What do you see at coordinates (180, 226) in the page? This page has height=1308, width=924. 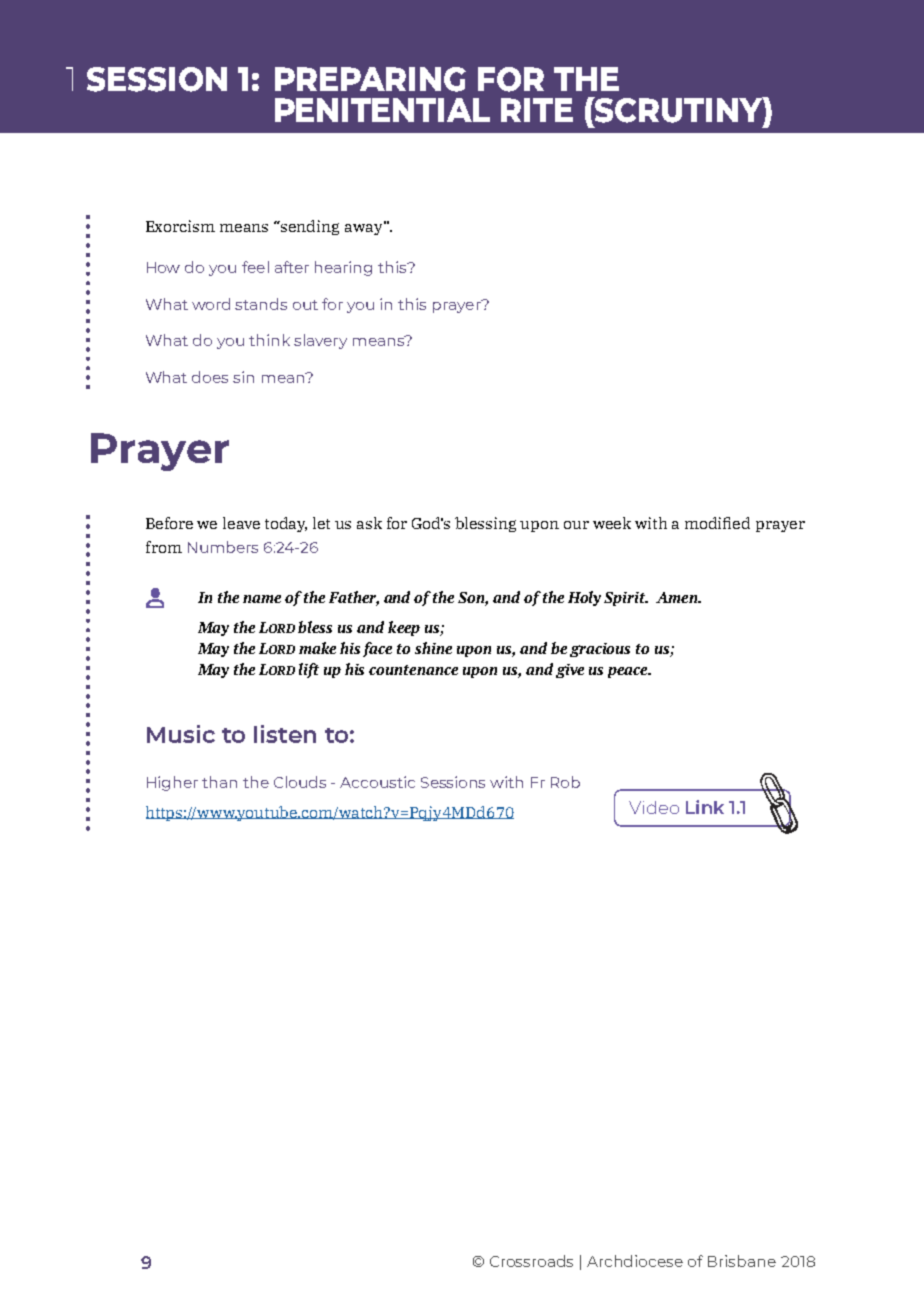 I see `Exorcism` at bounding box center [180, 226].
